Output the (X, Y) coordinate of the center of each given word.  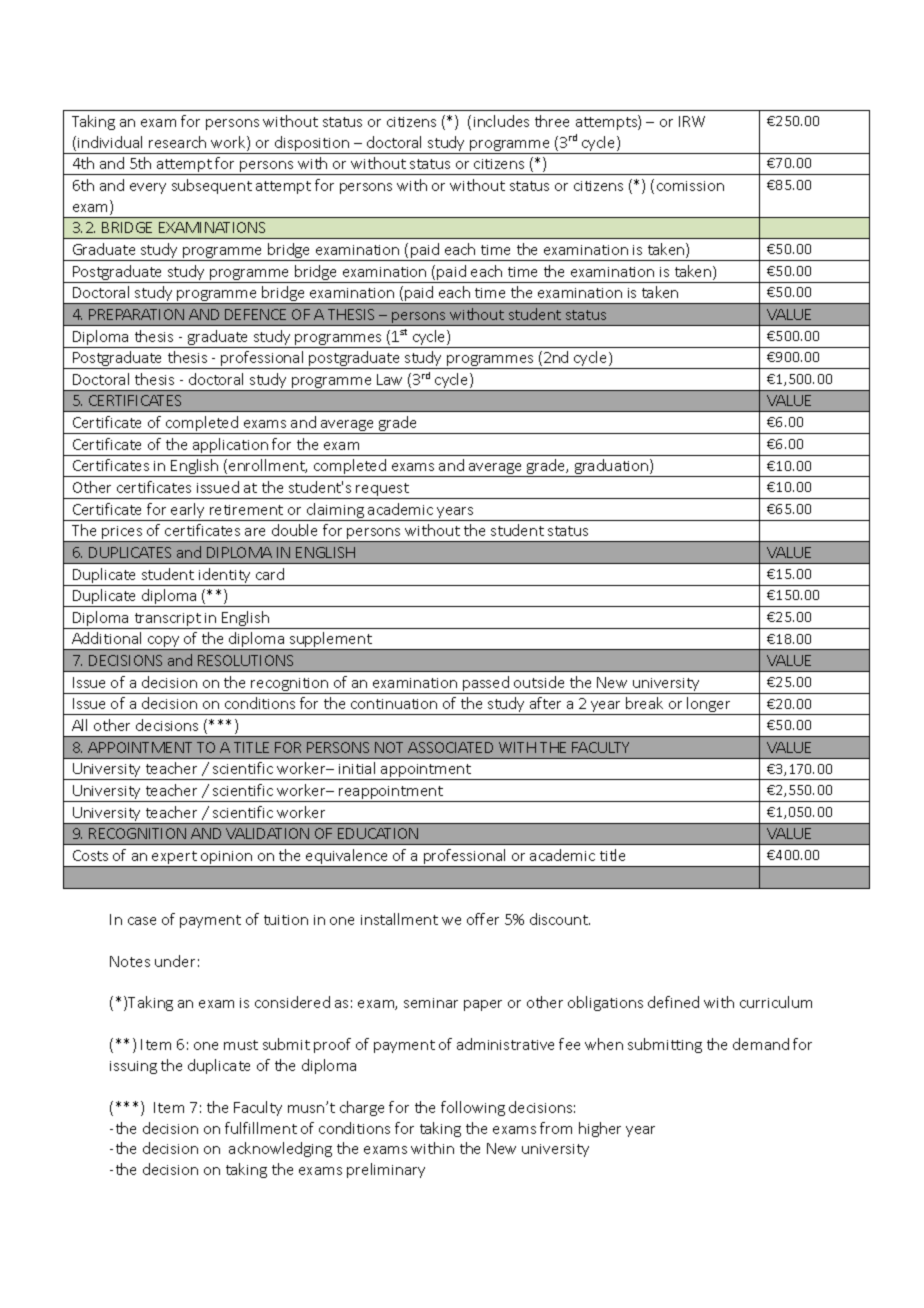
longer (709, 706)
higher (600, 1129)
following (473, 1108)
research (177, 142)
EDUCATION (378, 833)
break (644, 703)
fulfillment (261, 1128)
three (552, 121)
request (383, 491)
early (188, 512)
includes (501, 121)
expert (174, 859)
